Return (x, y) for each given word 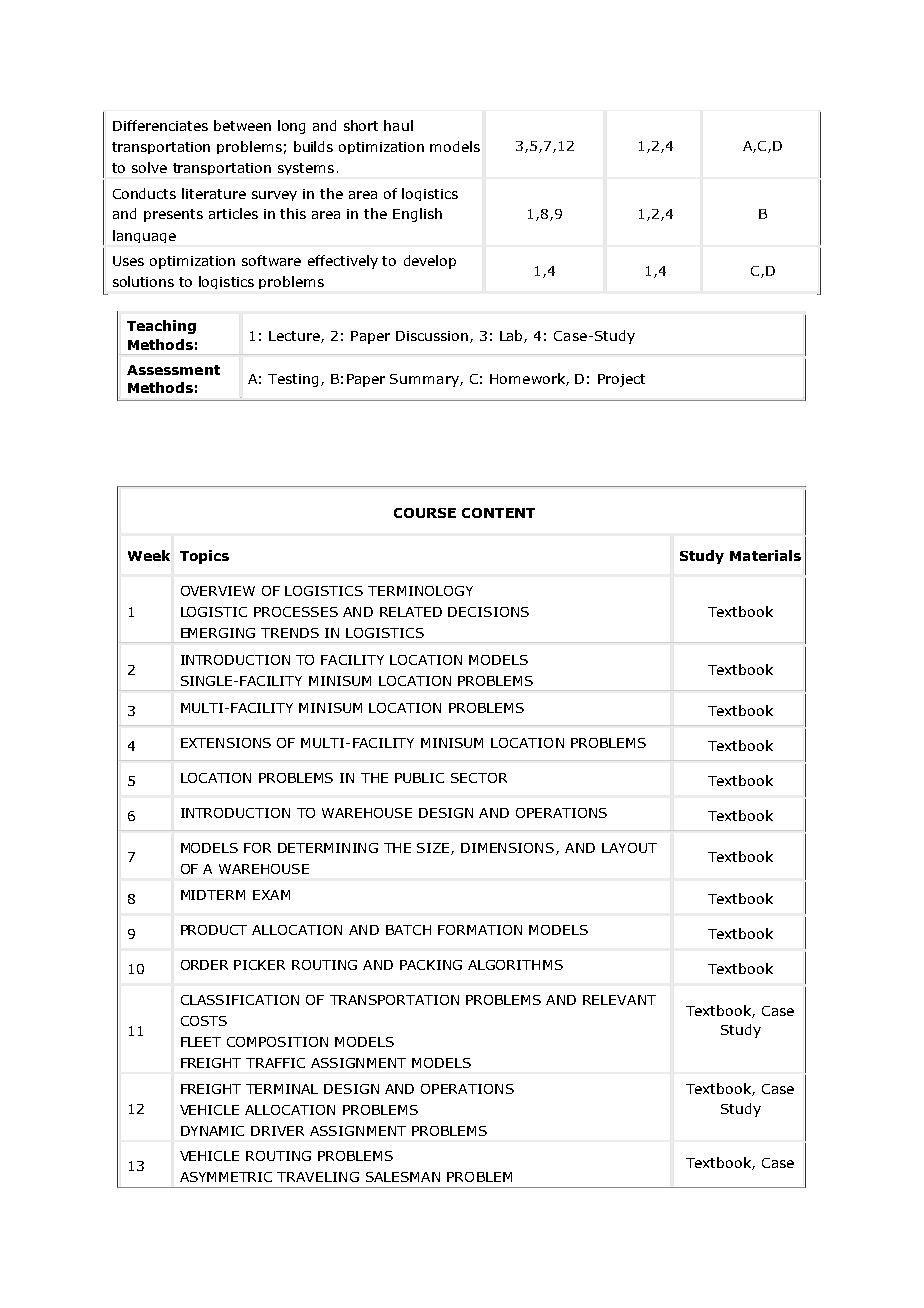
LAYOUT (629, 848)
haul (398, 125)
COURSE (425, 513)
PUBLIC (419, 778)
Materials (765, 555)
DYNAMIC (212, 1131)
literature (214, 193)
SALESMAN (403, 1177)
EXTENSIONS (226, 743)
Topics (204, 557)
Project (621, 380)
